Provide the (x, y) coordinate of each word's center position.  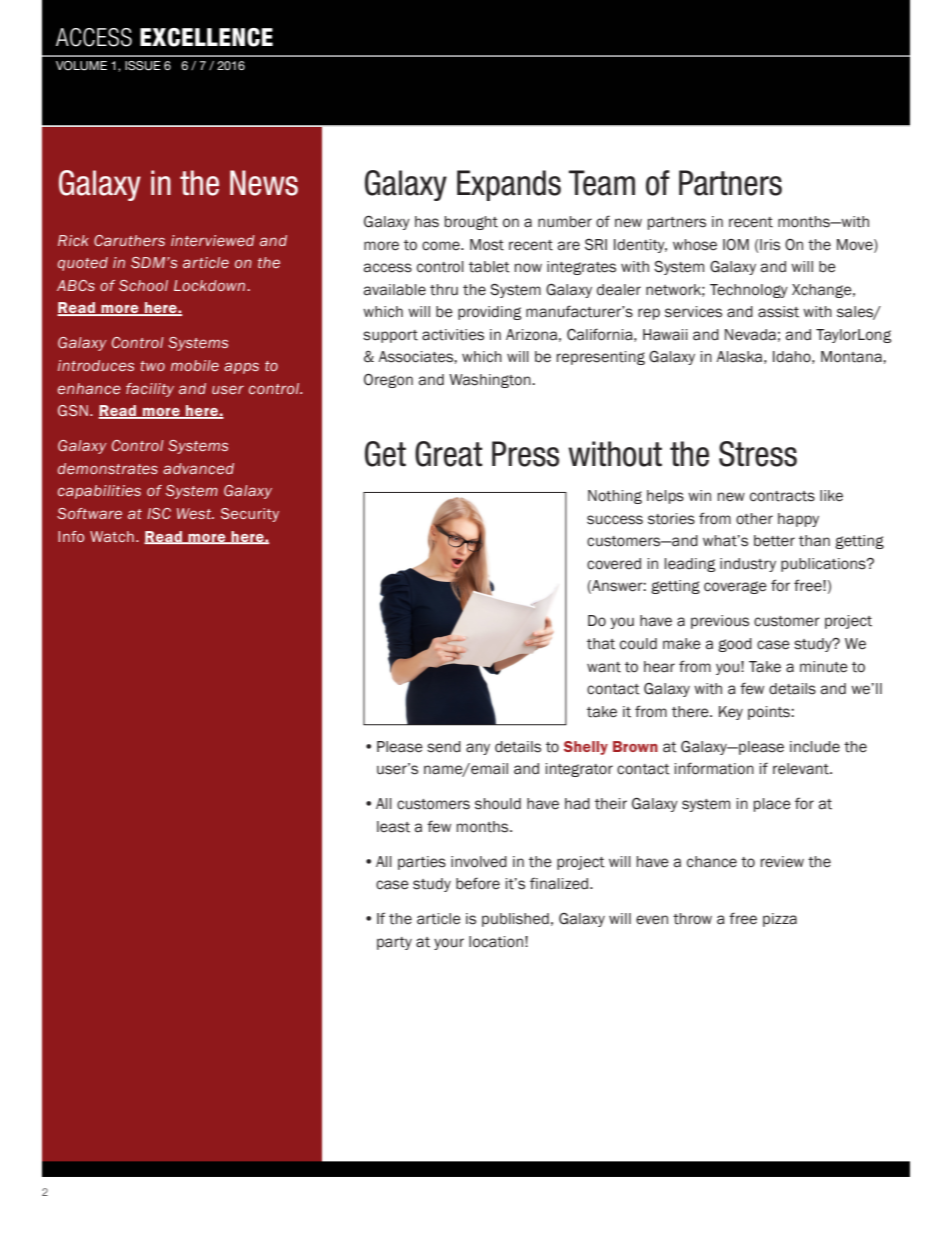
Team (602, 183)
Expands (509, 185)
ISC (159, 513)
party (394, 943)
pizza (780, 920)
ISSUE (143, 66)
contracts (782, 496)
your (449, 944)
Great (449, 454)
